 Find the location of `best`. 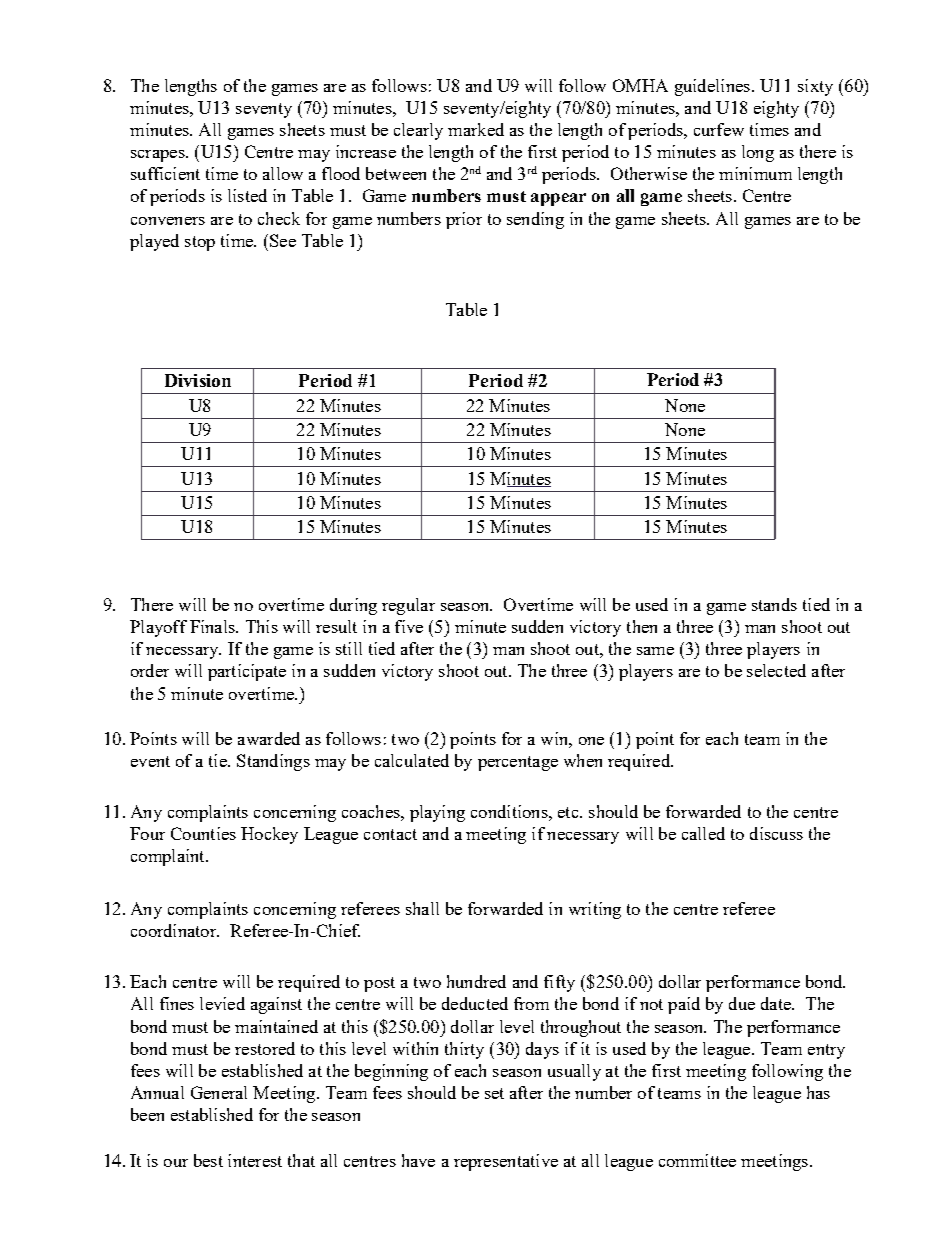

best is located at coordinates (208, 1160).
